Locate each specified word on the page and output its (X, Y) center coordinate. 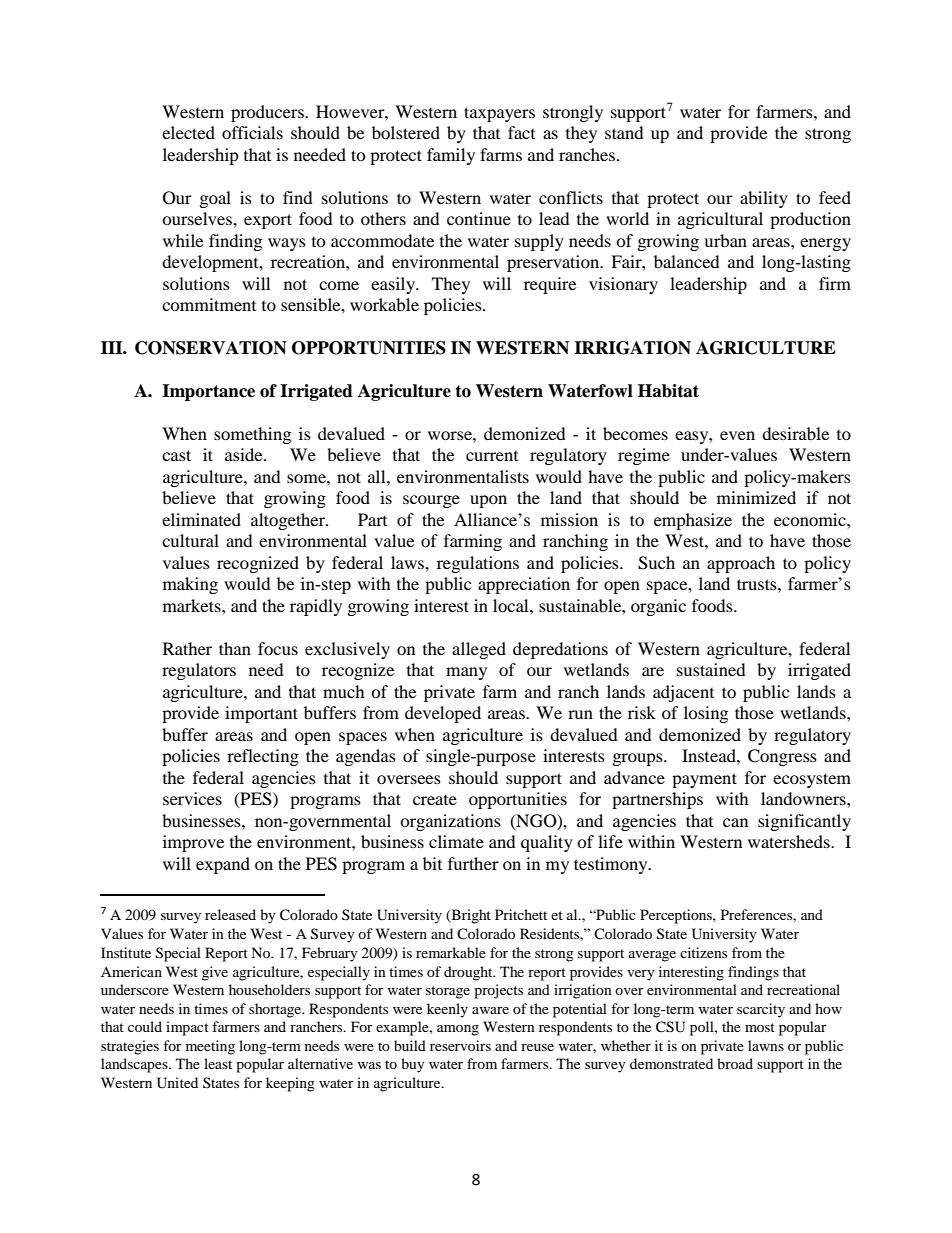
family (451, 156)
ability (764, 199)
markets (193, 605)
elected (188, 132)
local (512, 605)
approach (741, 564)
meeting (210, 1047)
